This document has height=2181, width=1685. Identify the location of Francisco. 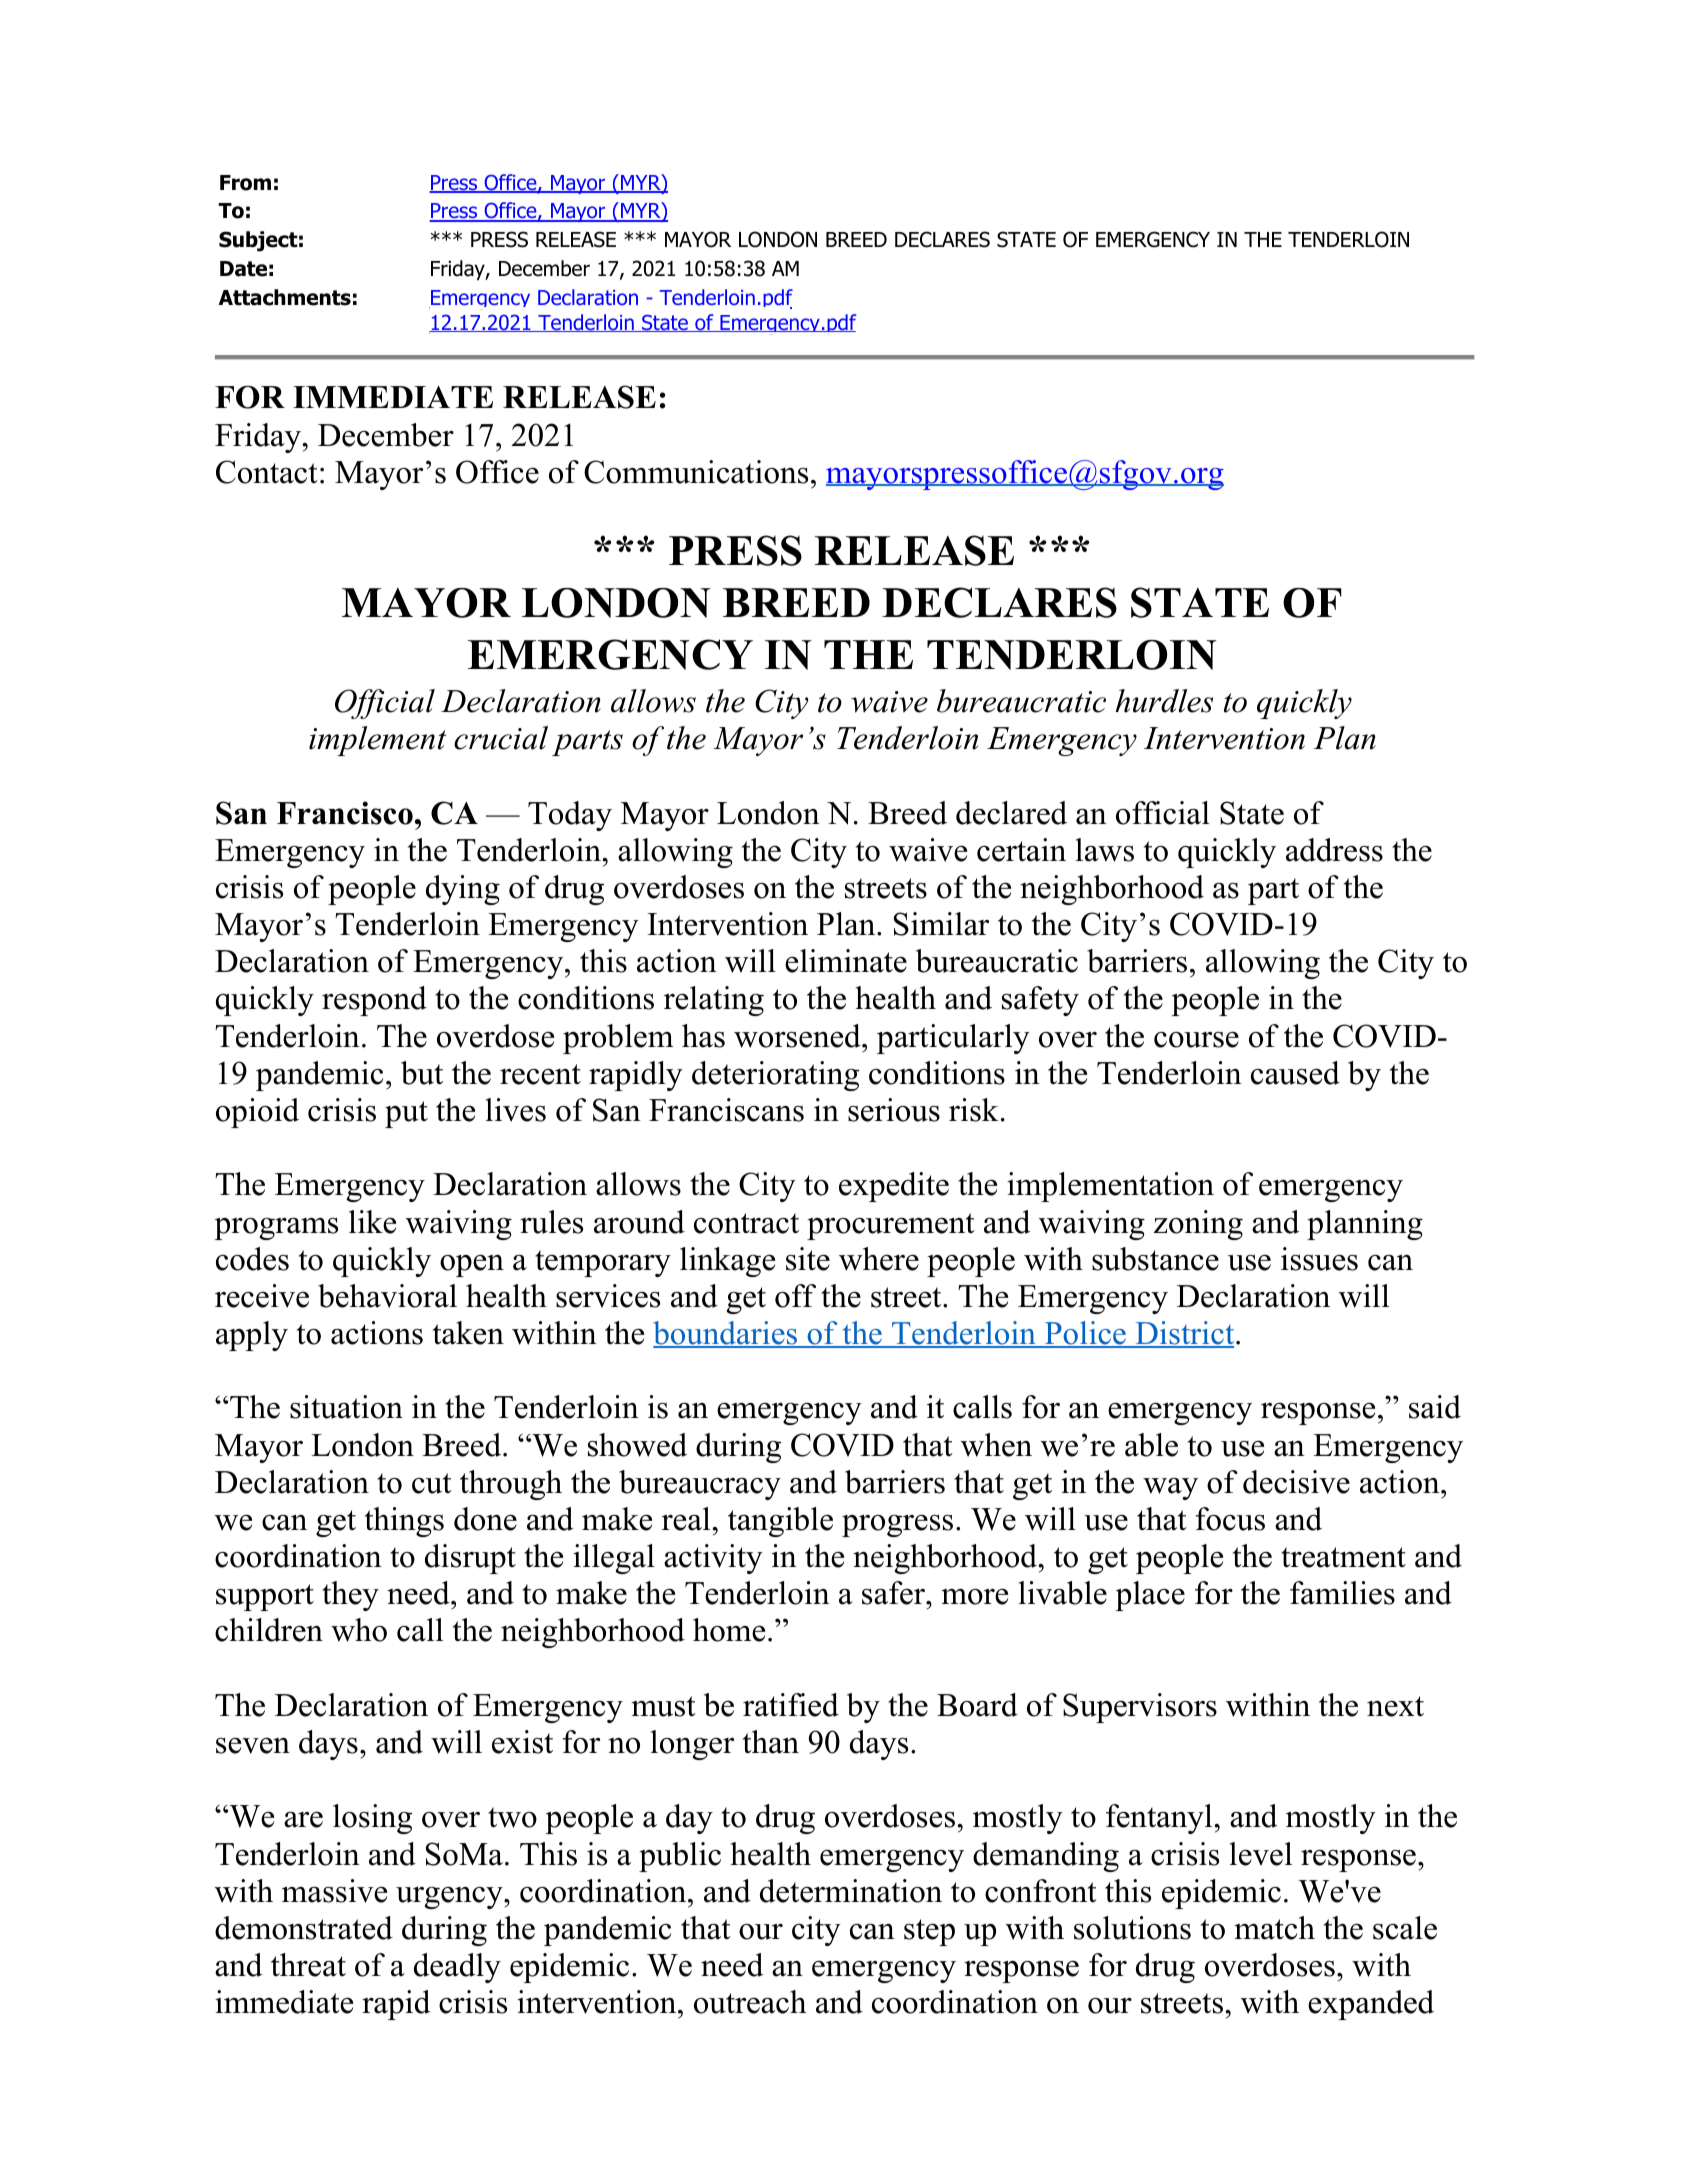
(345, 813).
